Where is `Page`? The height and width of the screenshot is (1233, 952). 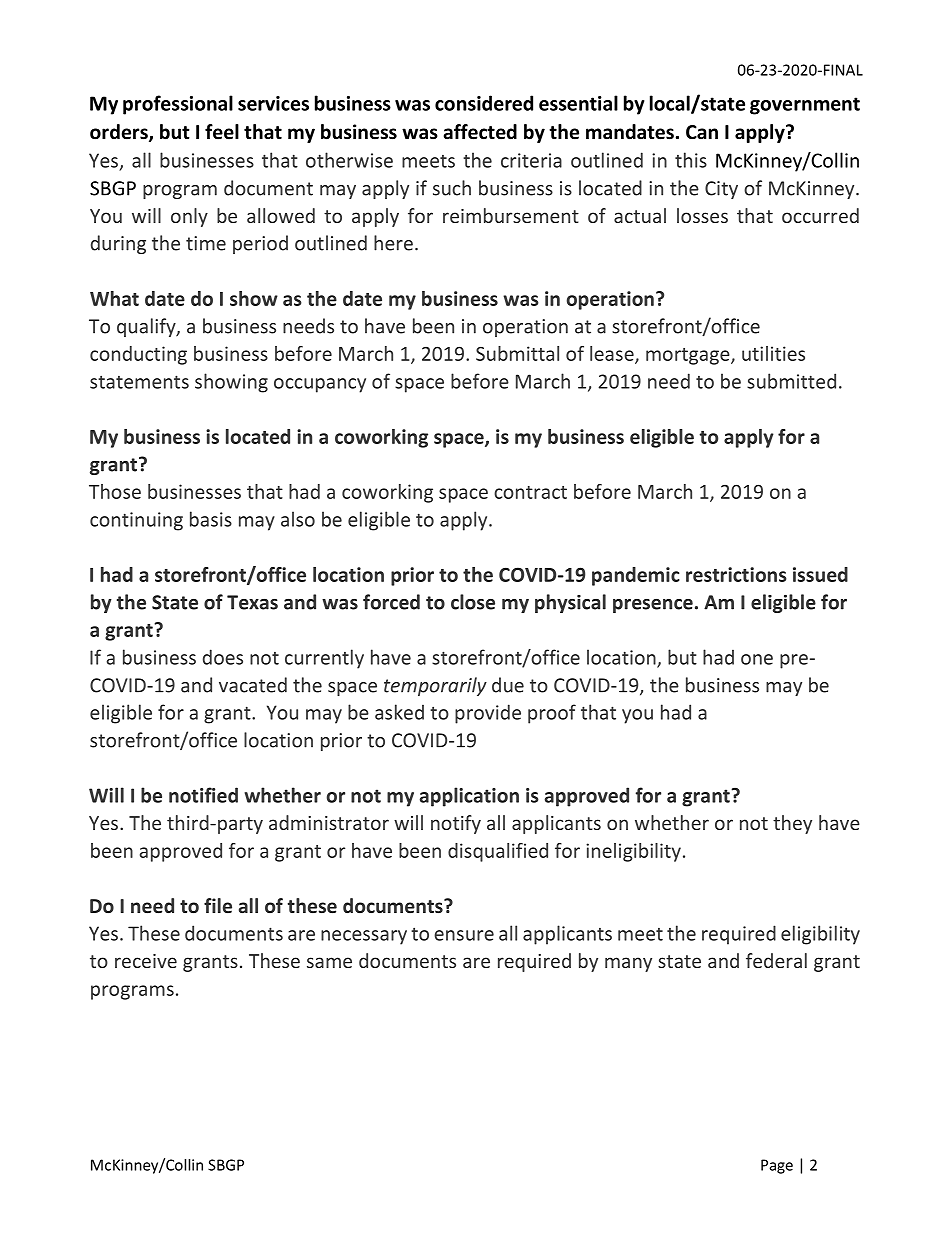
Page is located at coordinates (777, 1166).
